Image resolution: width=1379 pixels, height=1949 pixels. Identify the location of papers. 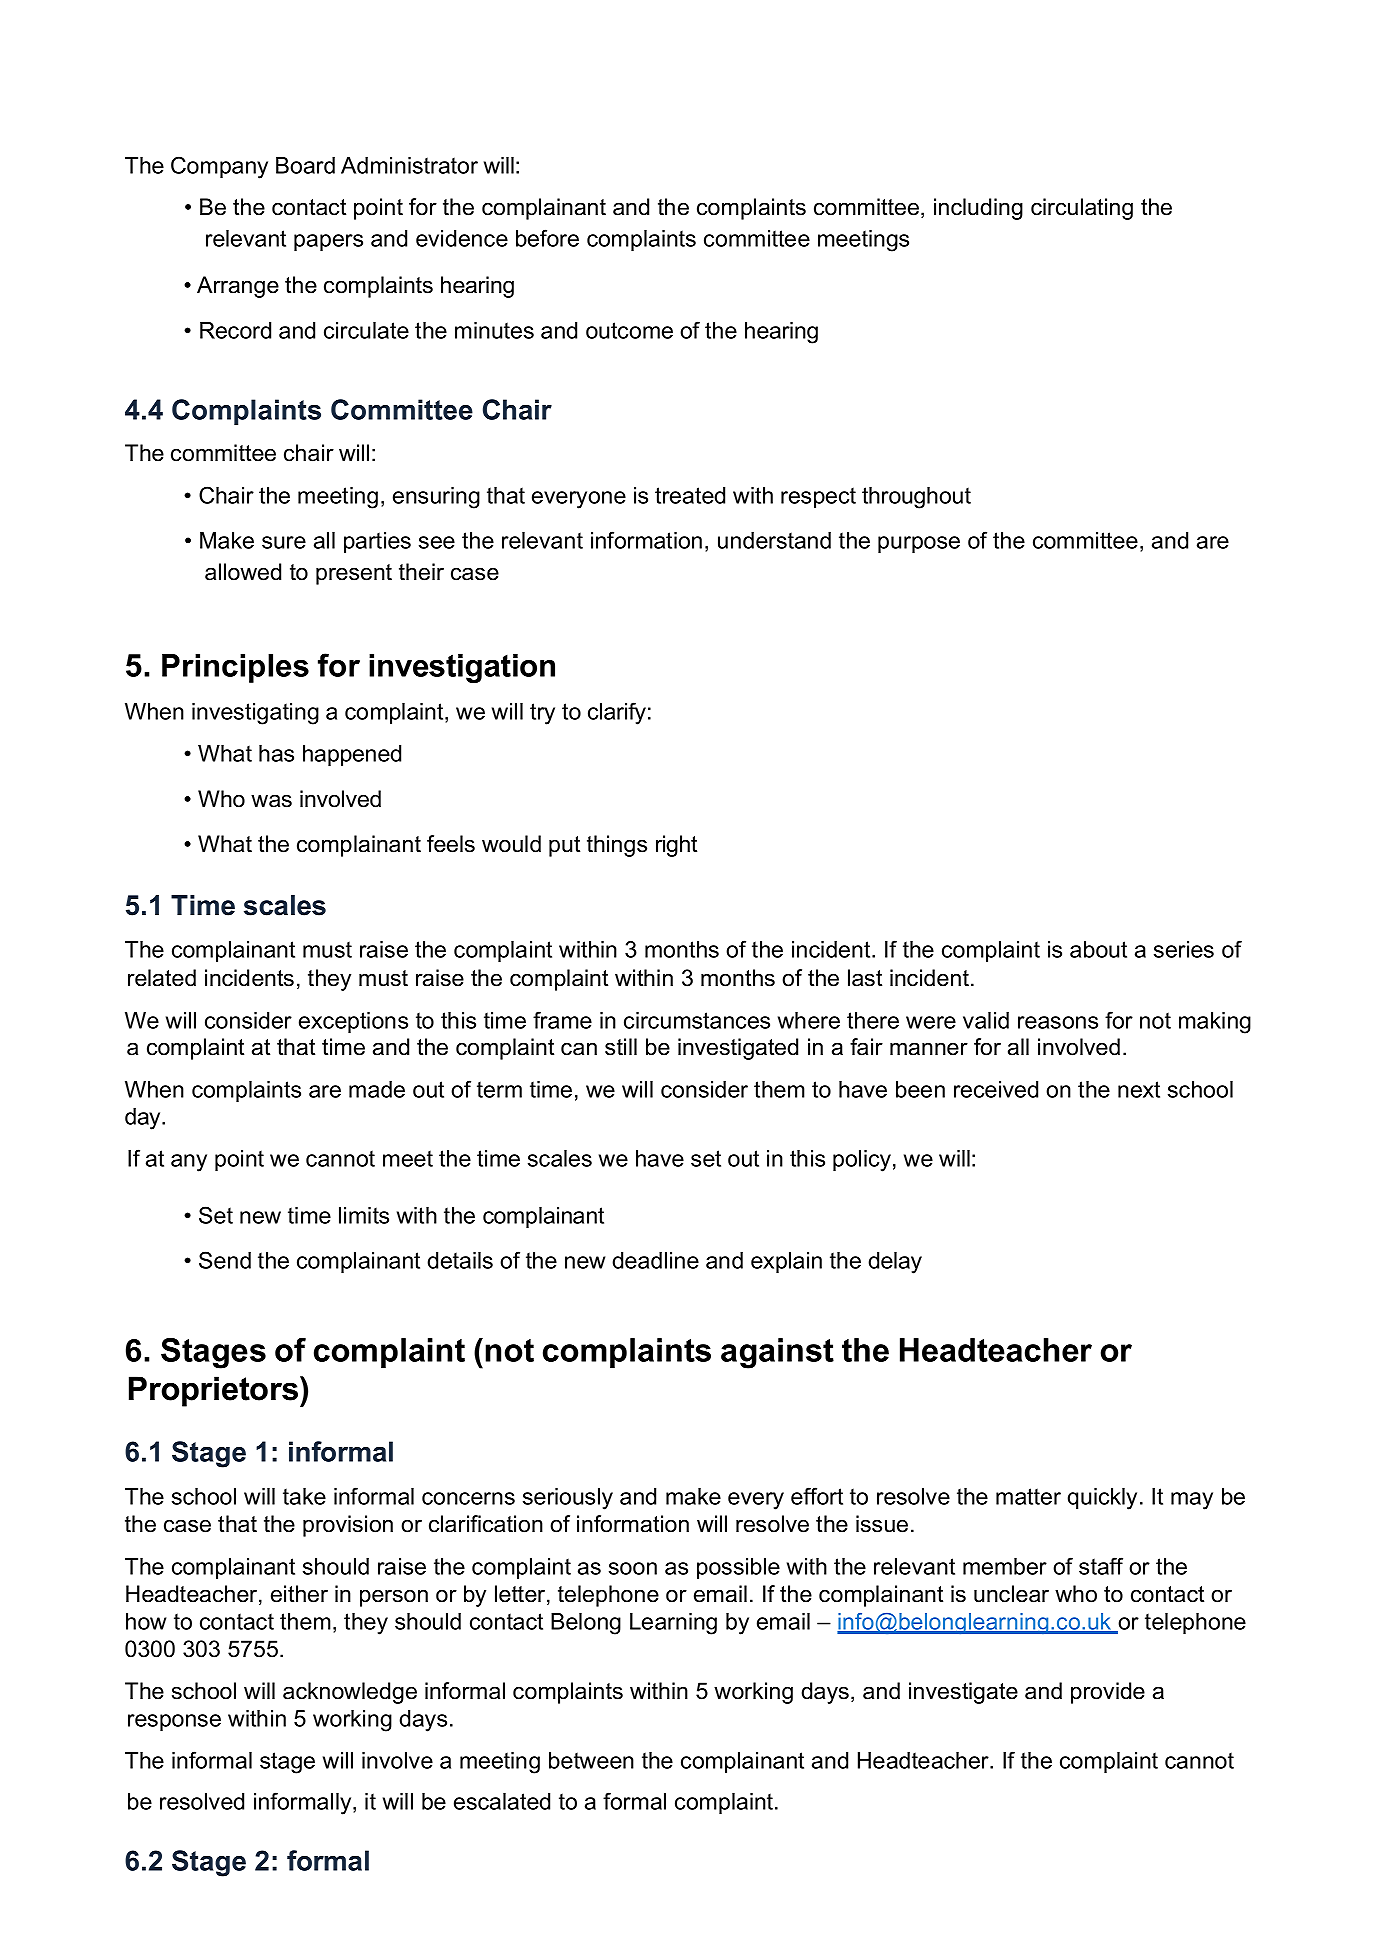
(328, 242).
